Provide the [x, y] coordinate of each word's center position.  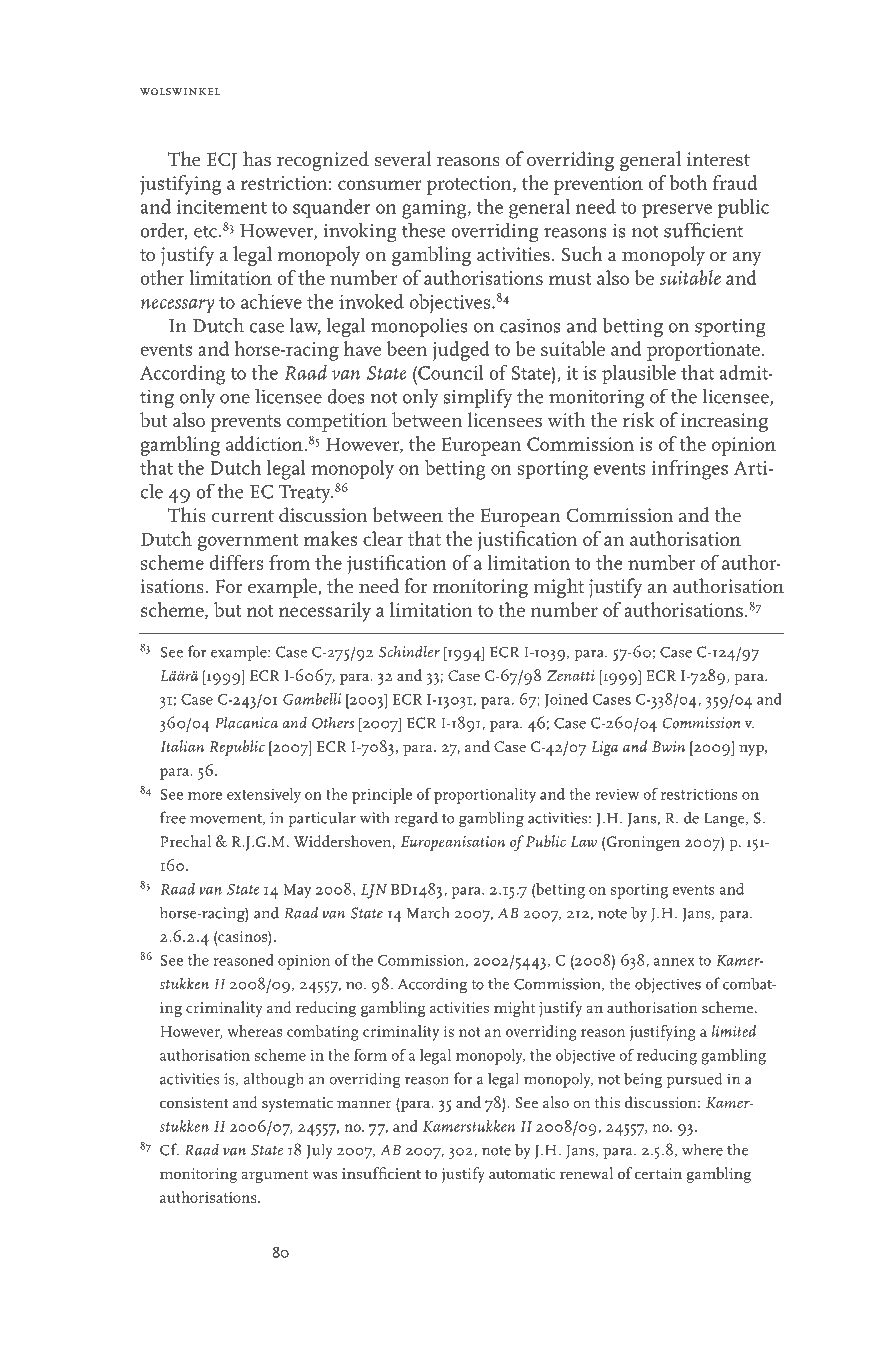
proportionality [485, 796]
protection [470, 185]
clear [383, 538]
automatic [522, 1173]
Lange [725, 820]
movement [227, 819]
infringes [690, 470]
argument [275, 1176]
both [688, 182]
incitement [222, 207]
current [243, 516]
